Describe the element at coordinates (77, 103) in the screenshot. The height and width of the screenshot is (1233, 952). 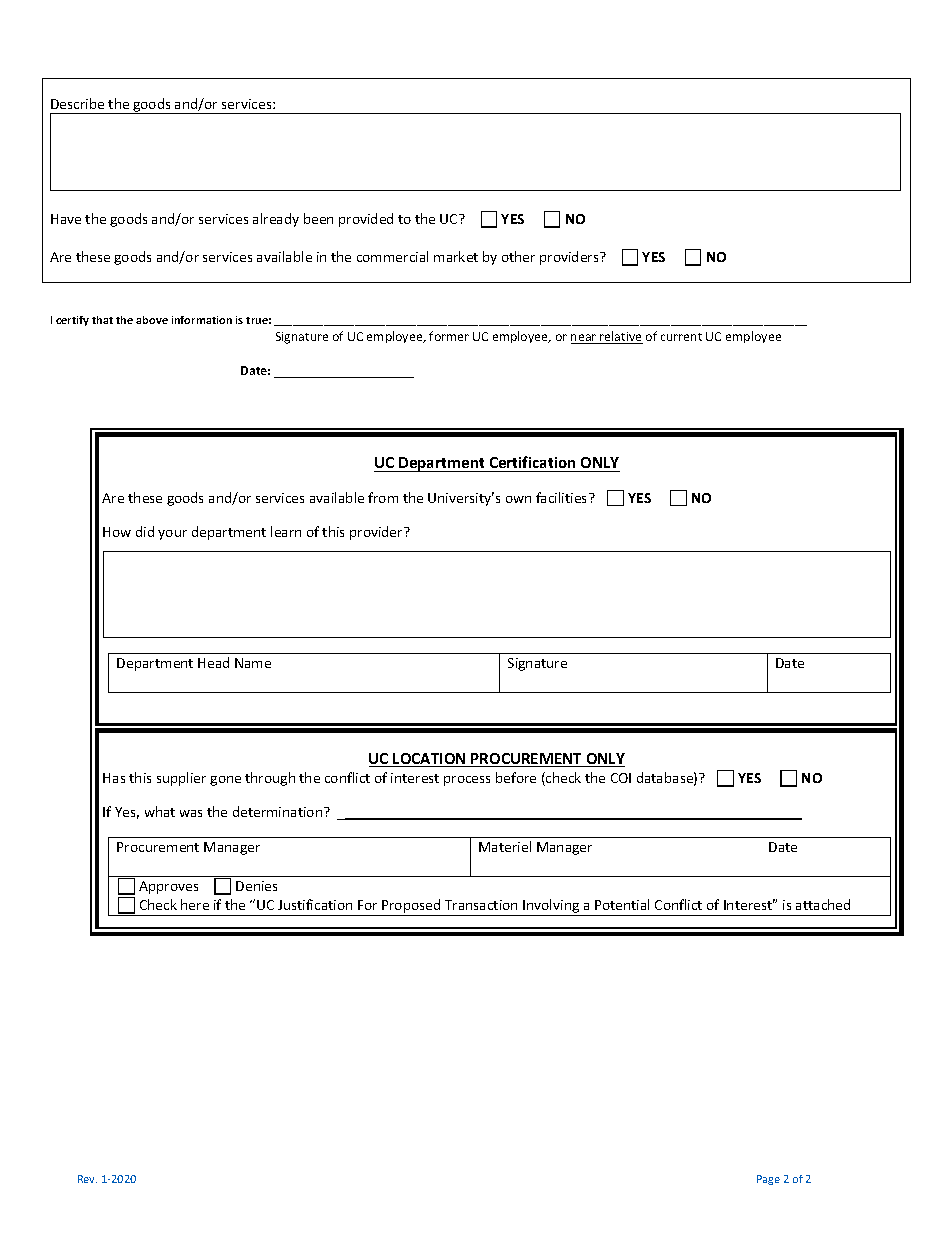
I see `Describe` at that location.
